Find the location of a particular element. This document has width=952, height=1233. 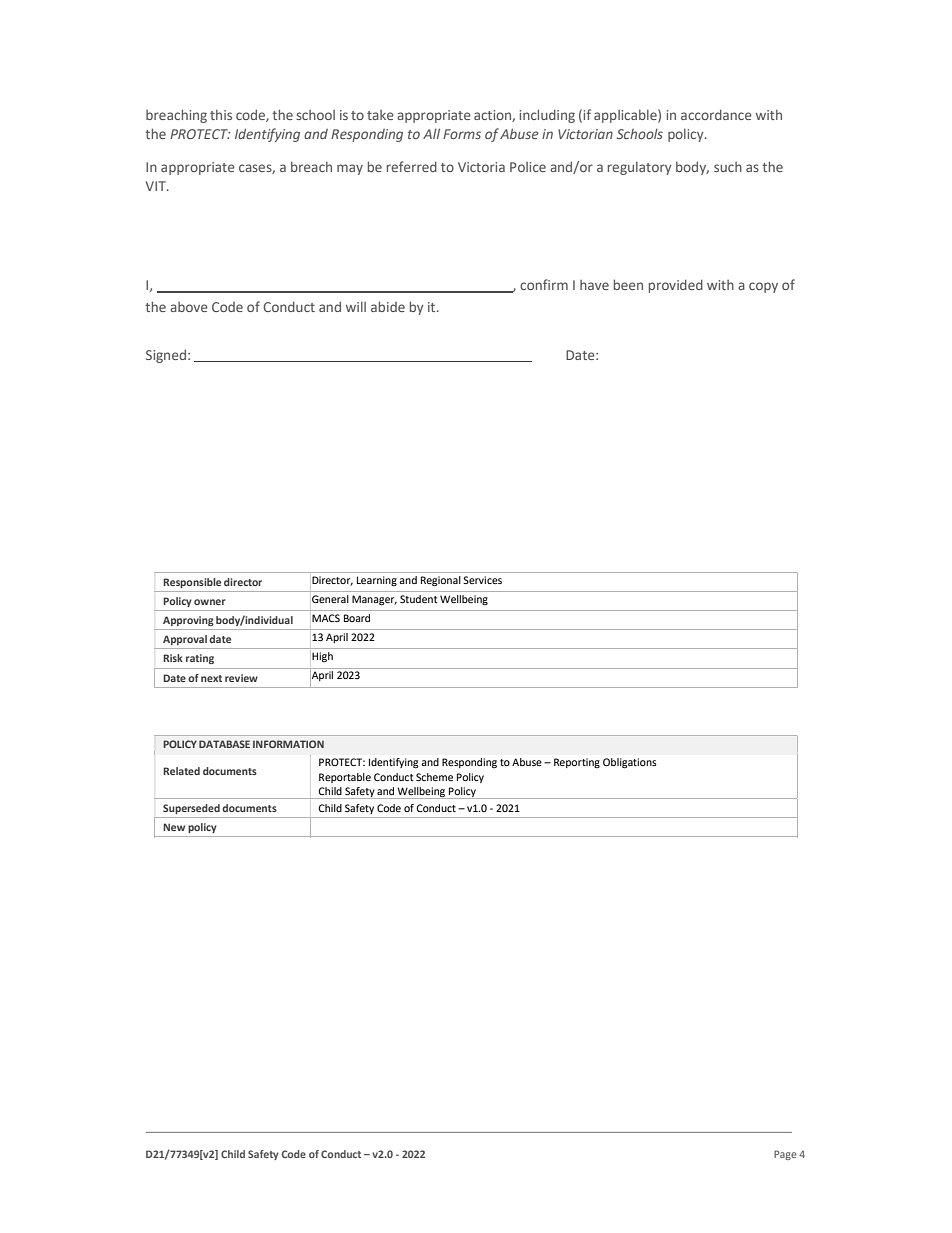

Obligations is located at coordinates (630, 763).
